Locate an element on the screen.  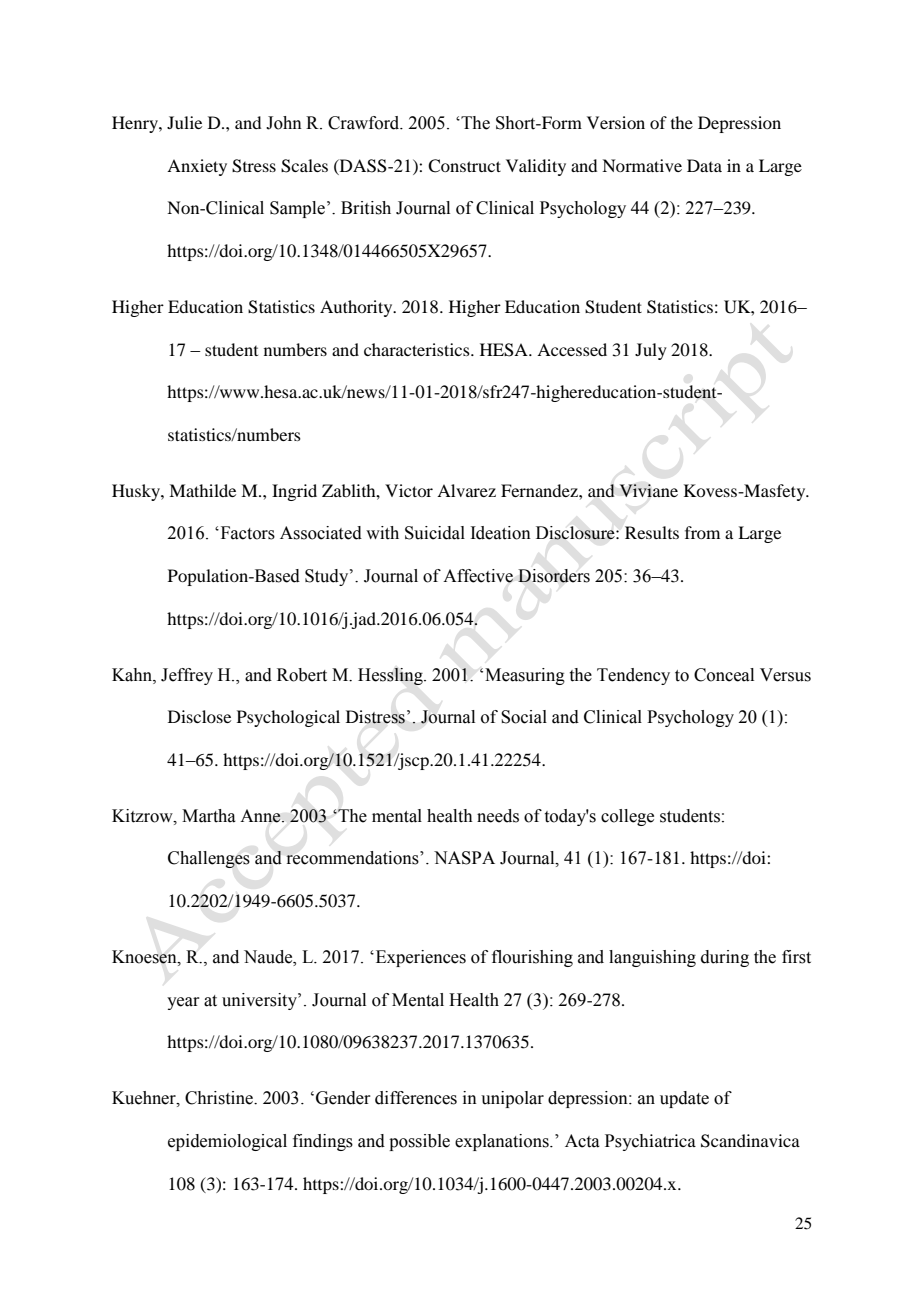
Affective is located at coordinates (478, 576).
